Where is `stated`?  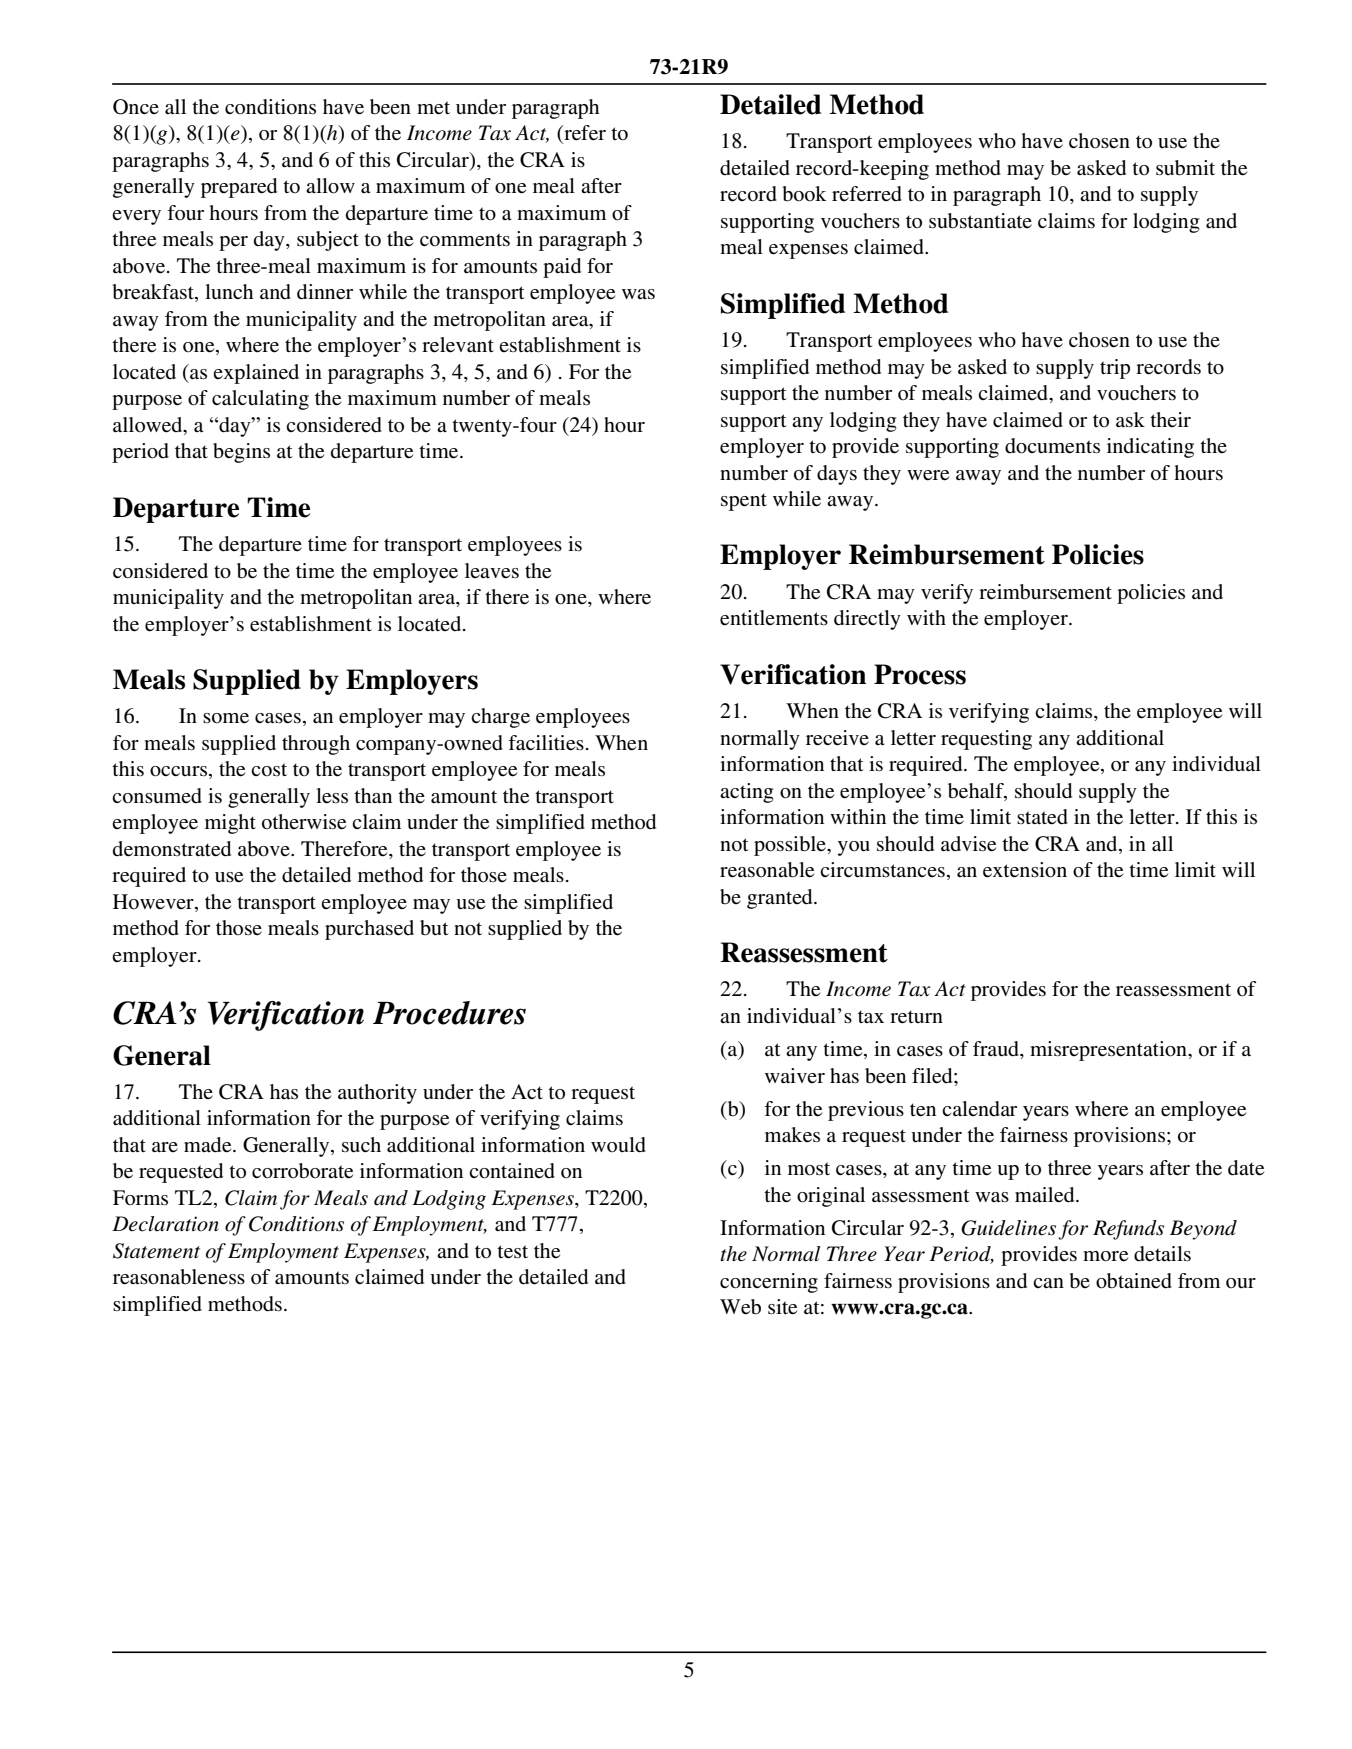 stated is located at coordinates (1042, 817).
